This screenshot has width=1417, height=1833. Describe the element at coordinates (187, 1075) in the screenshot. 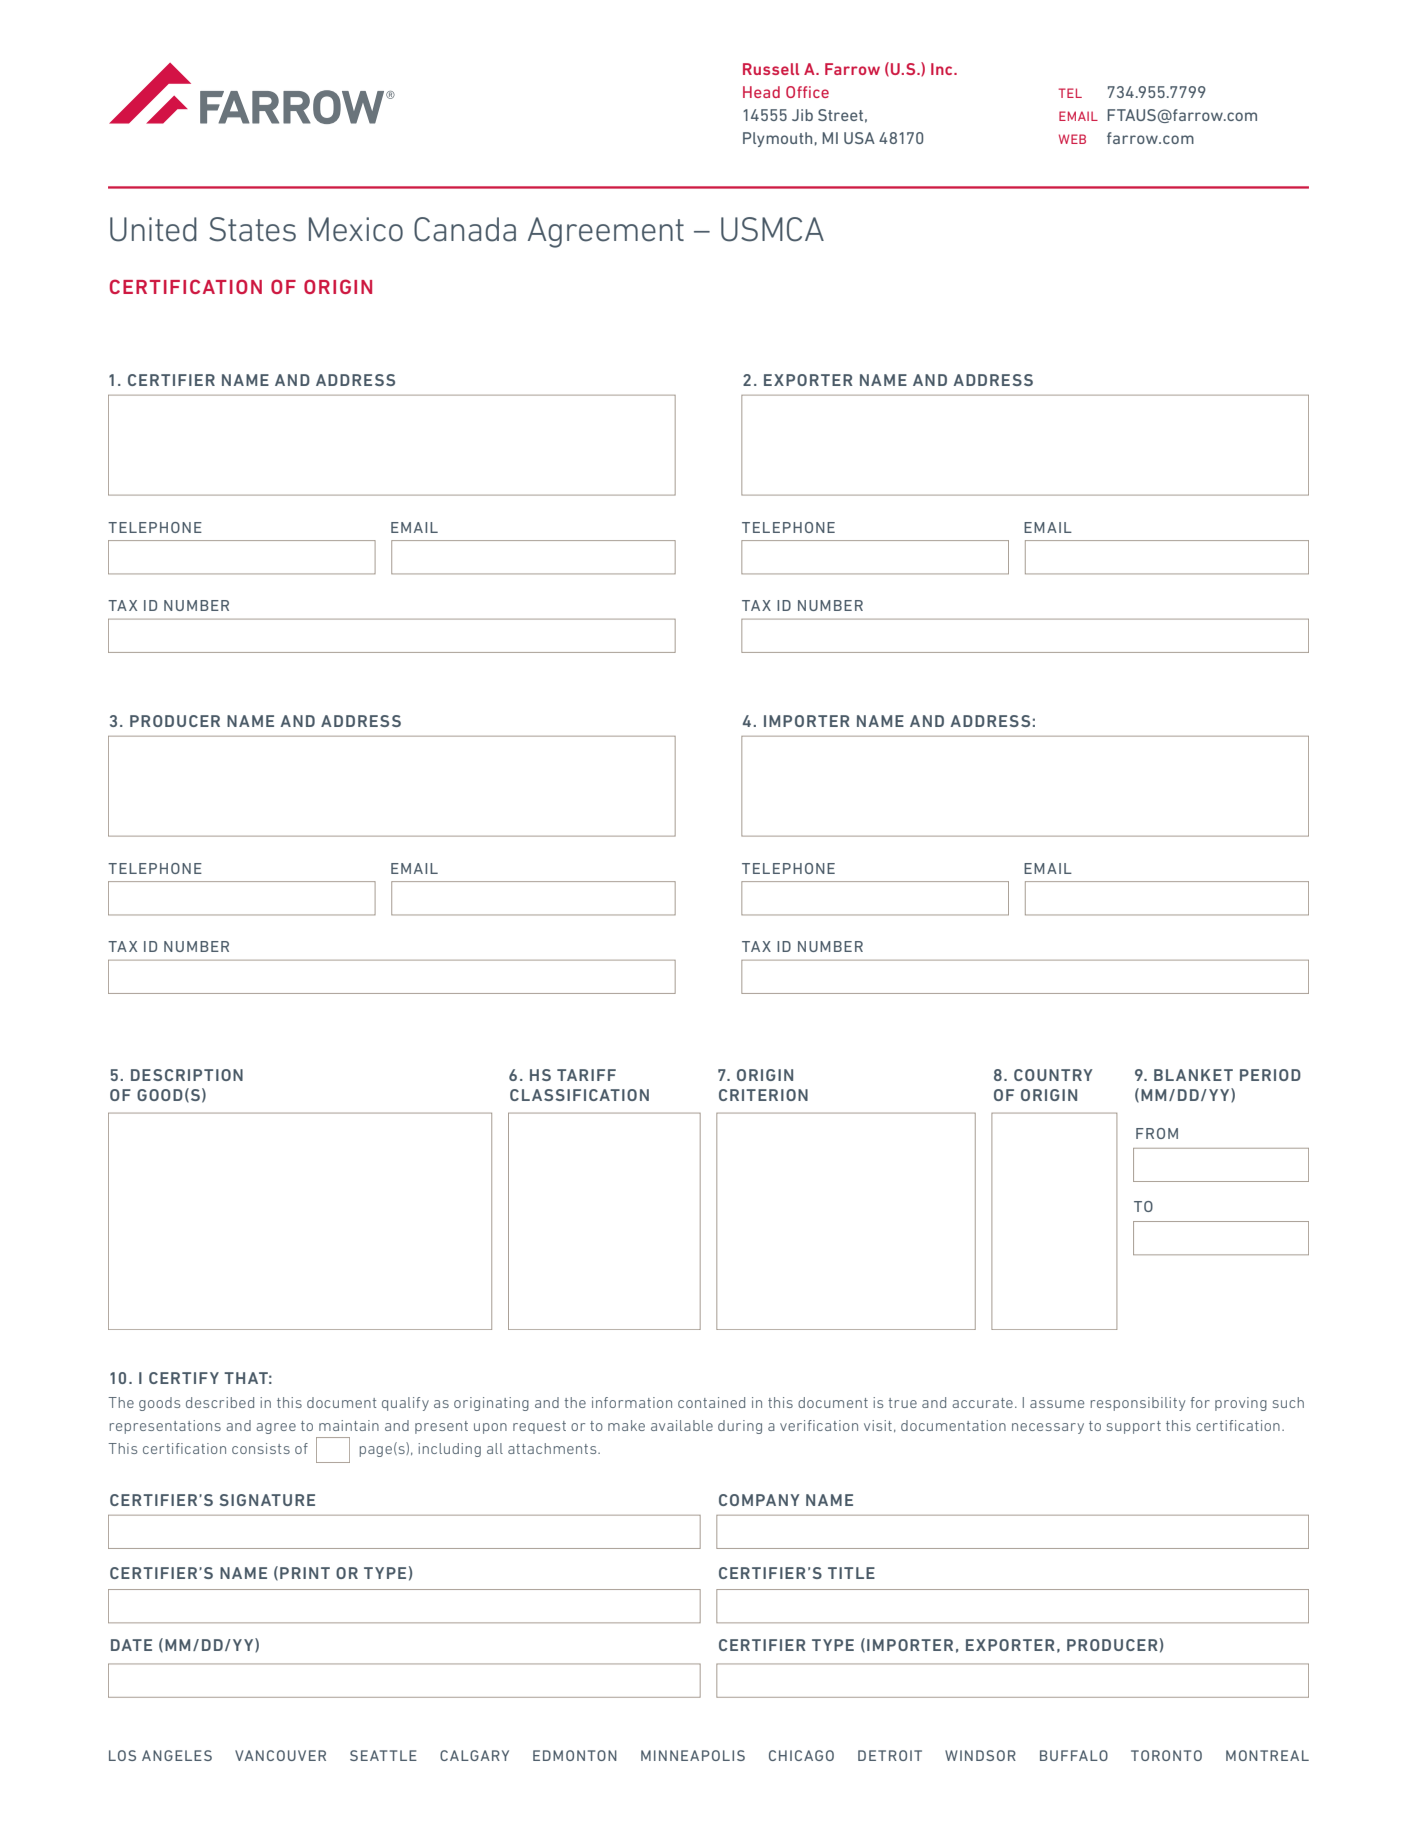

I see `DESCRIPTION` at that location.
